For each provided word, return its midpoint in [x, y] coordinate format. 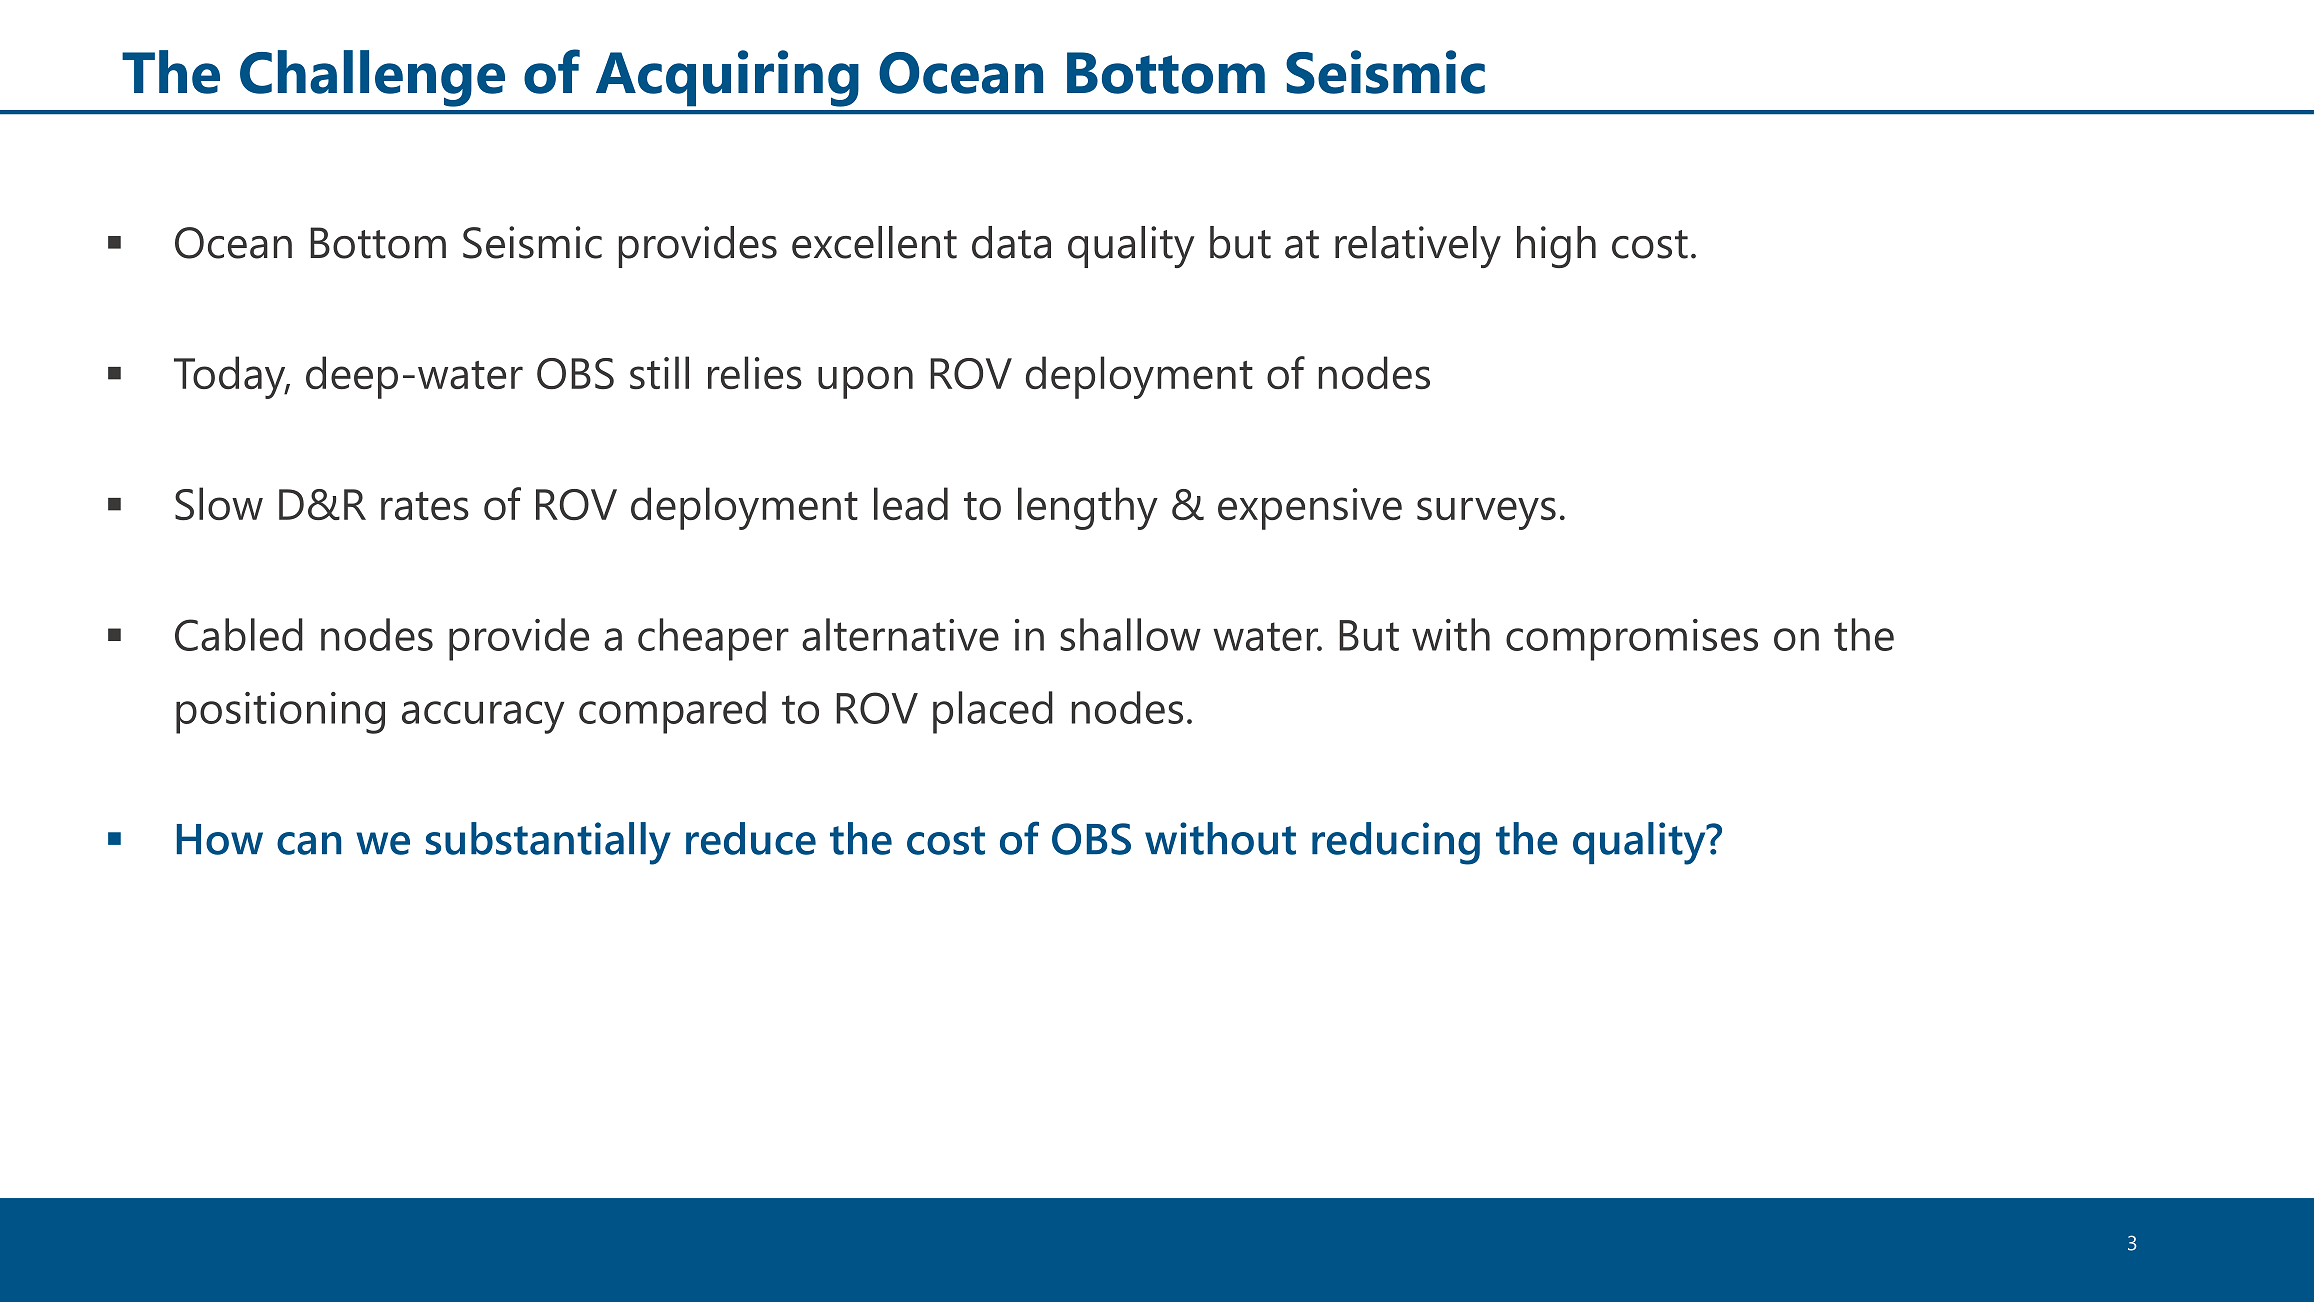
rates [425, 506]
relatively [1418, 247]
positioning [280, 713]
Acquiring [727, 78]
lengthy [1088, 508]
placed [993, 712]
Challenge [372, 78]
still [659, 372]
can [309, 843]
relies [755, 373]
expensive [1310, 509]
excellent [874, 242]
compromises [1632, 640]
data [1011, 242]
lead [911, 504]
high [1556, 247]
